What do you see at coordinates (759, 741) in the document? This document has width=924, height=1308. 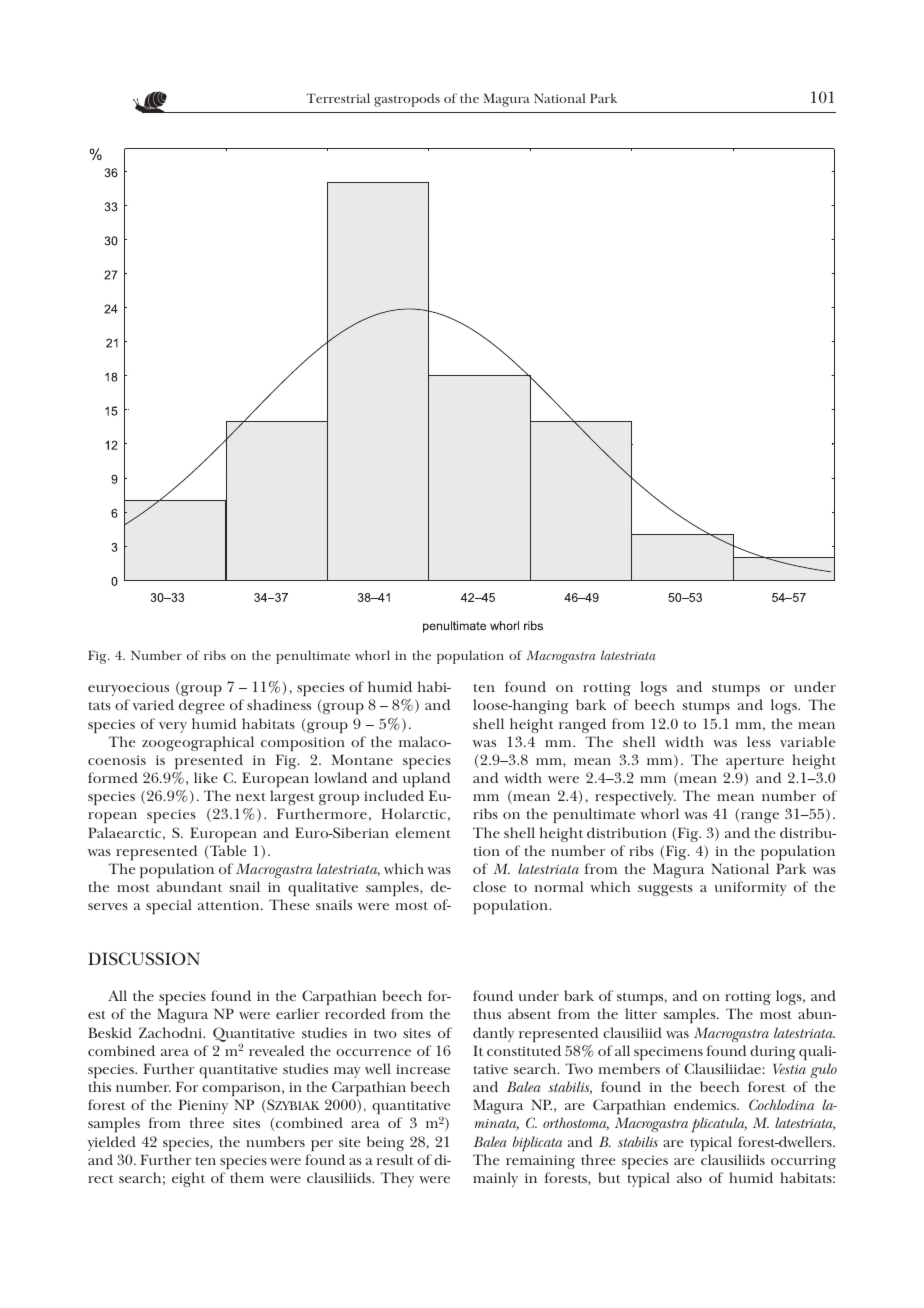 I see `less` at bounding box center [759, 741].
